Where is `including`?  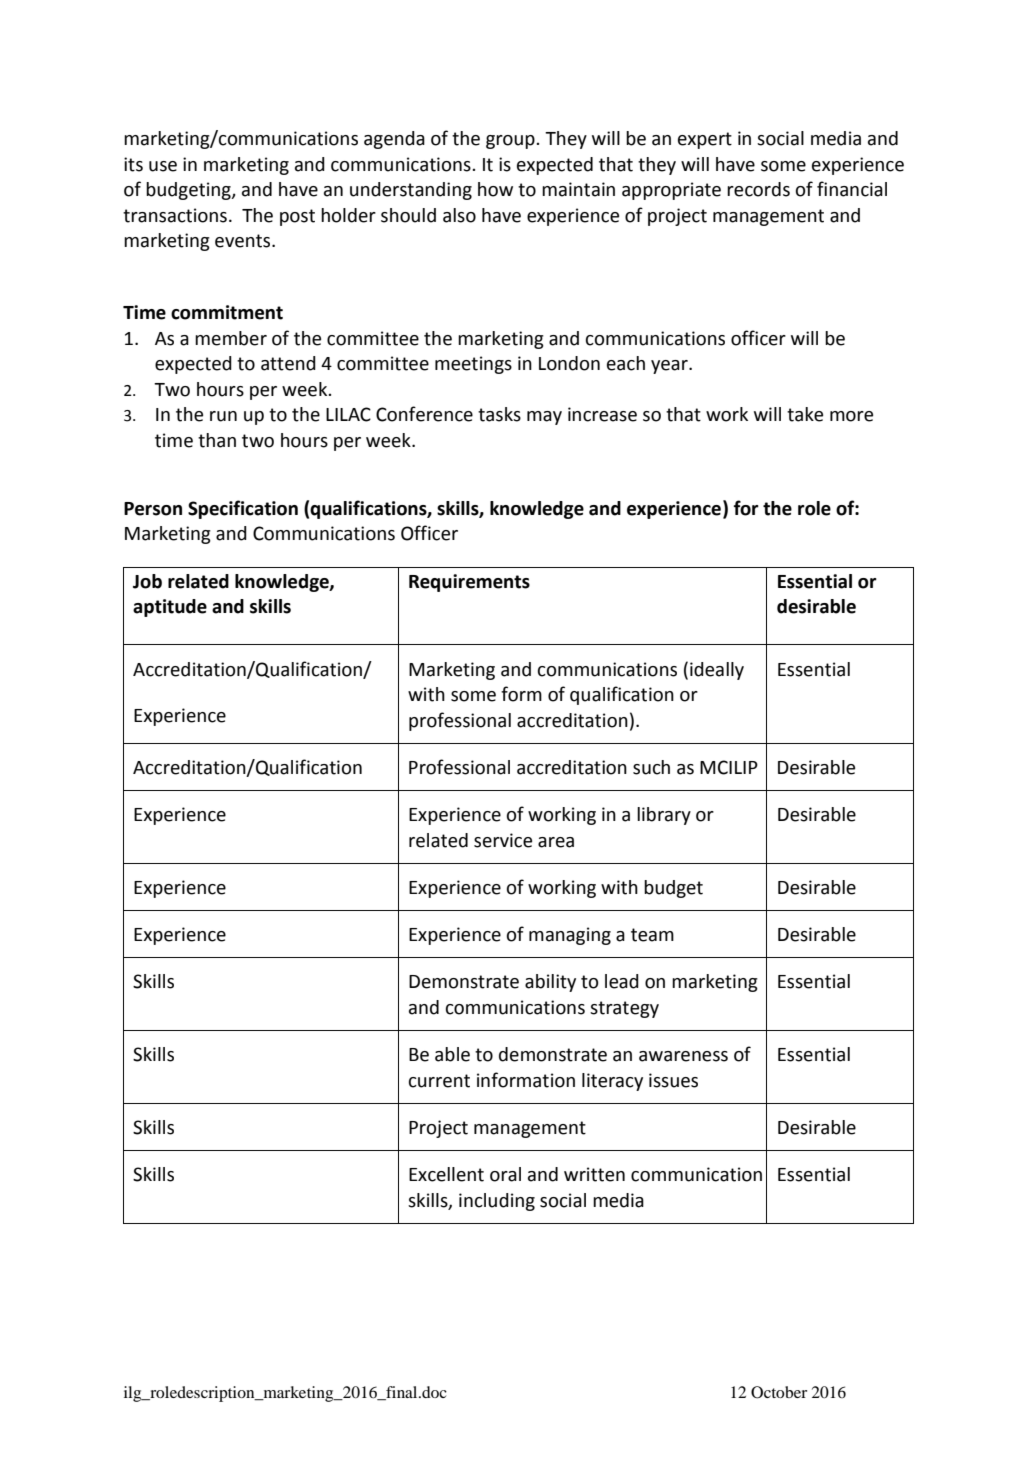 including is located at coordinates (497, 1202).
